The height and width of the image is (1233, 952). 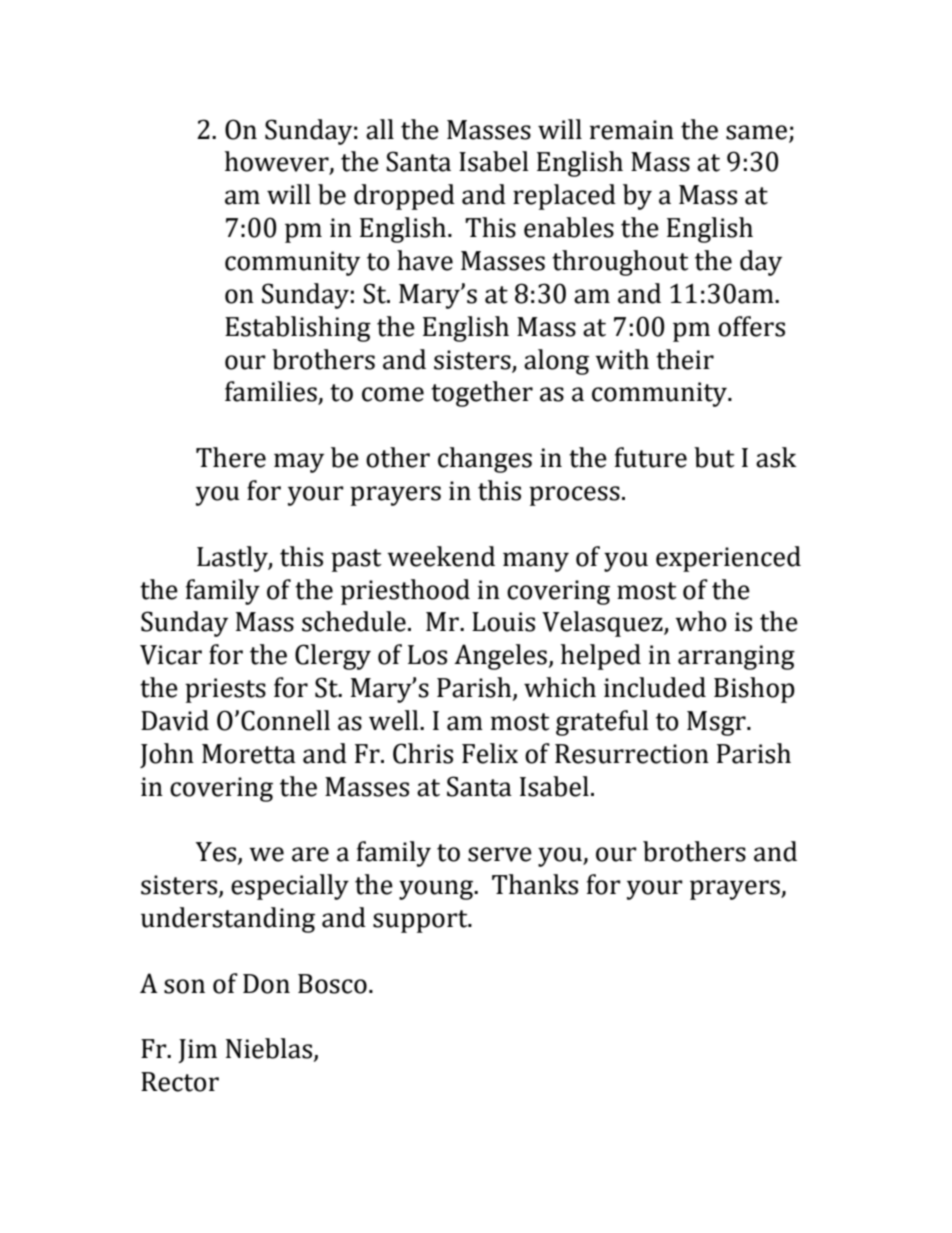 What do you see at coordinates (756, 132) in the image?
I see `same` at bounding box center [756, 132].
